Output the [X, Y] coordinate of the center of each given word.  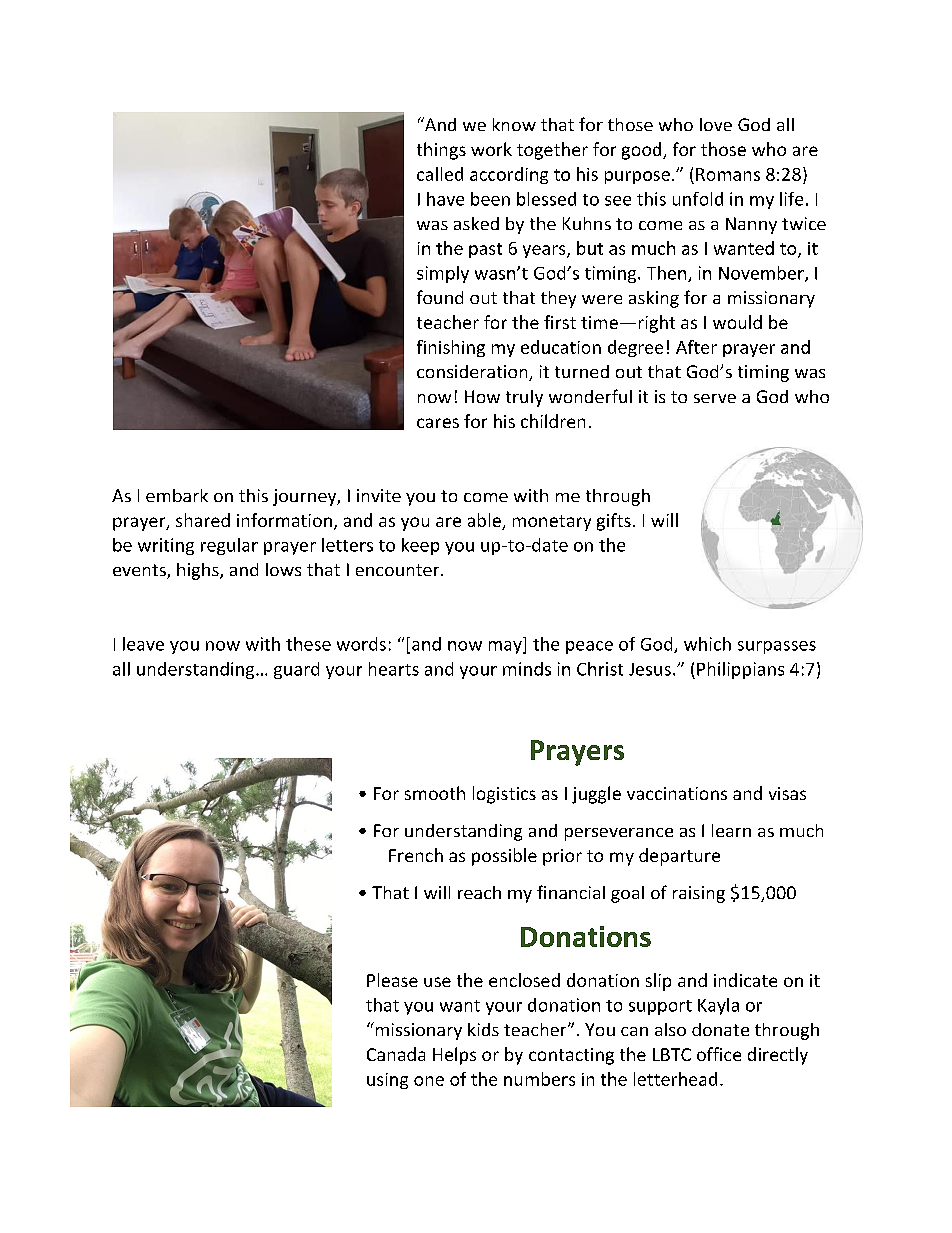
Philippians [740, 670]
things [441, 151]
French [416, 855]
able [485, 521]
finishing [451, 348]
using [387, 1081]
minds [527, 669]
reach [479, 892]
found [440, 297]
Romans [728, 174]
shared [203, 520]
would [737, 322]
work [491, 149]
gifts [614, 522]
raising [699, 894]
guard [296, 670]
